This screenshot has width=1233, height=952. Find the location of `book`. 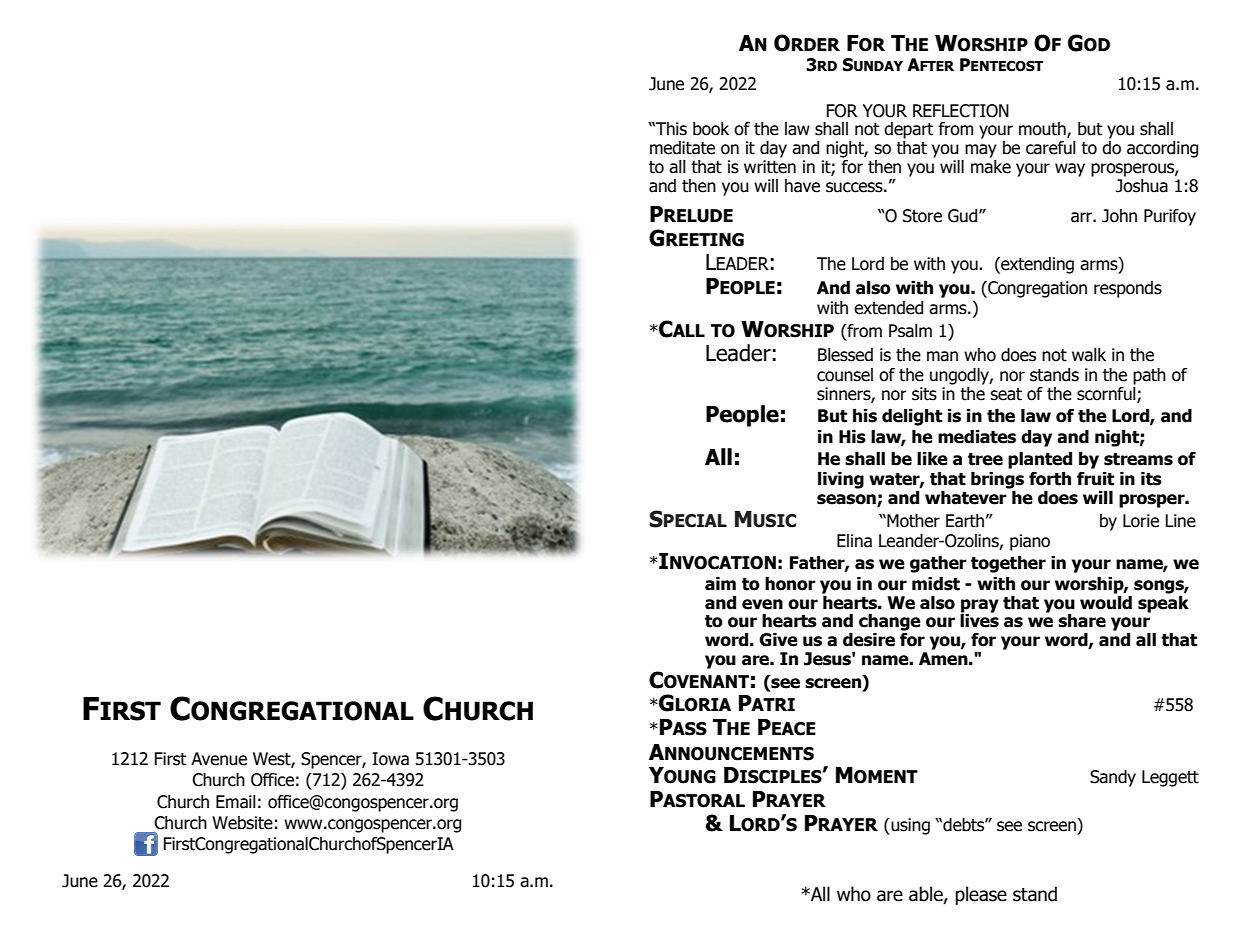

book is located at coordinates (711, 129).
